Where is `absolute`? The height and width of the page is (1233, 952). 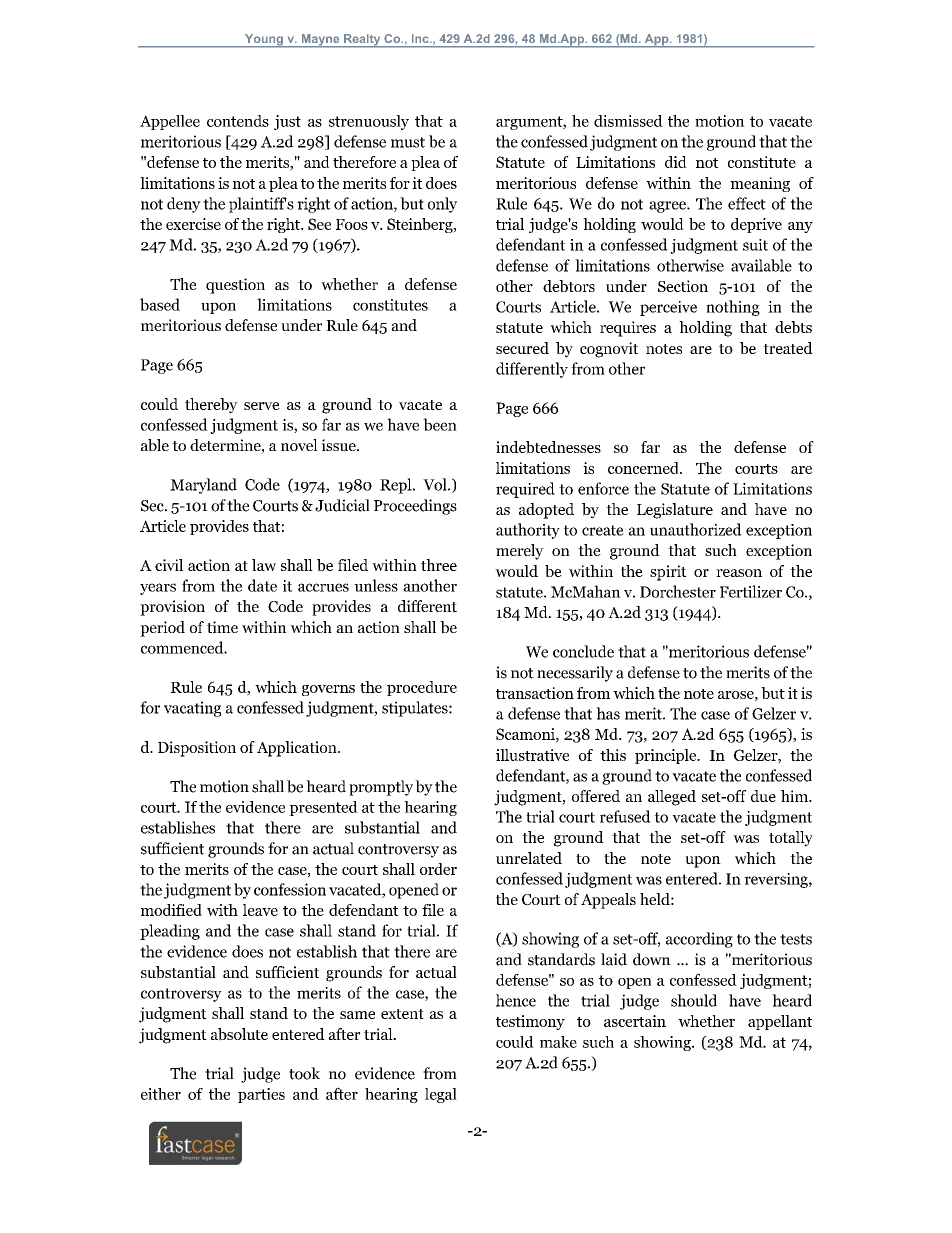 absolute is located at coordinates (239, 1034).
